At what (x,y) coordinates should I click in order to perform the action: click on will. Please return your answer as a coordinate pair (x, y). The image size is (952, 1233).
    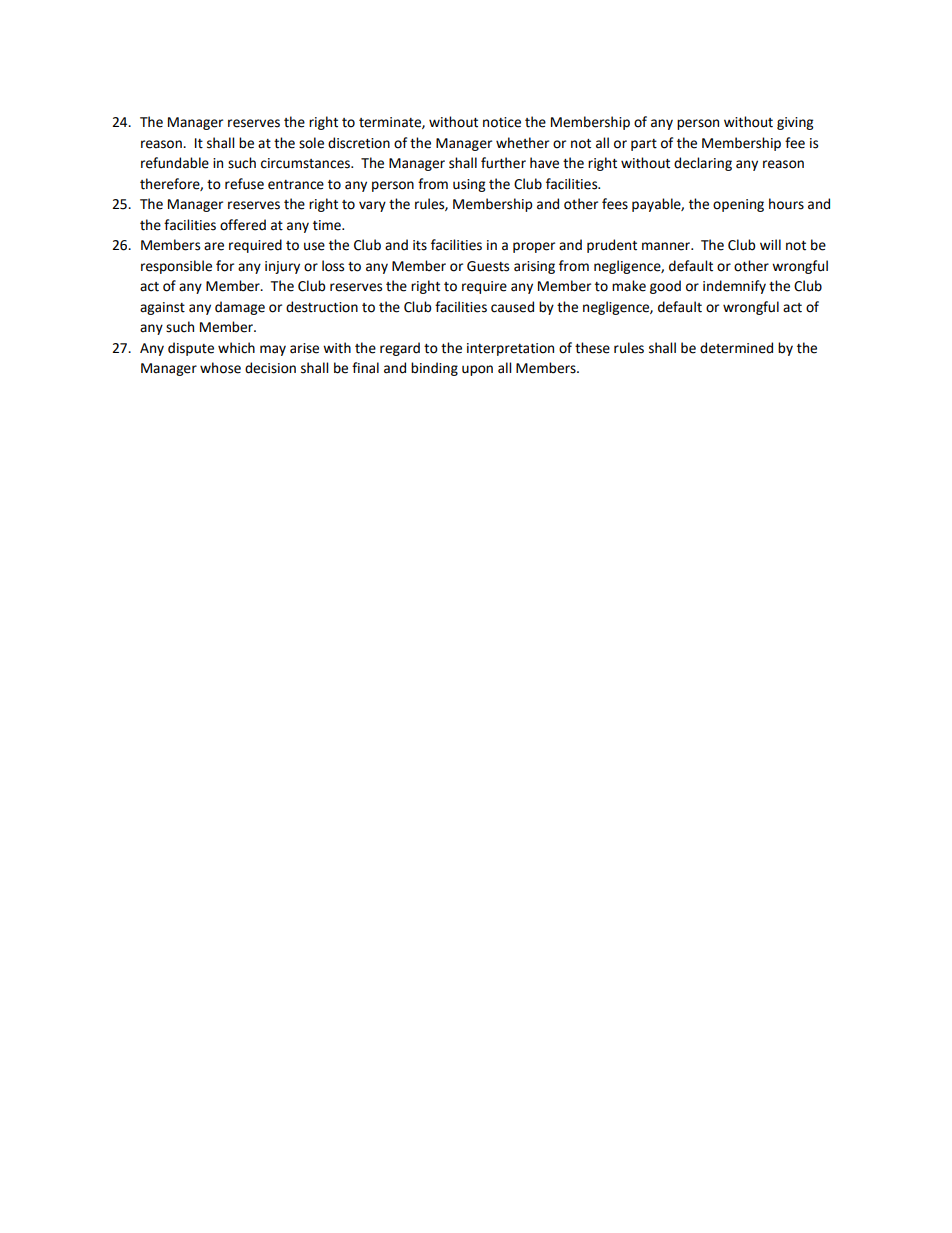
    Looking at the image, I should click on (770, 244).
